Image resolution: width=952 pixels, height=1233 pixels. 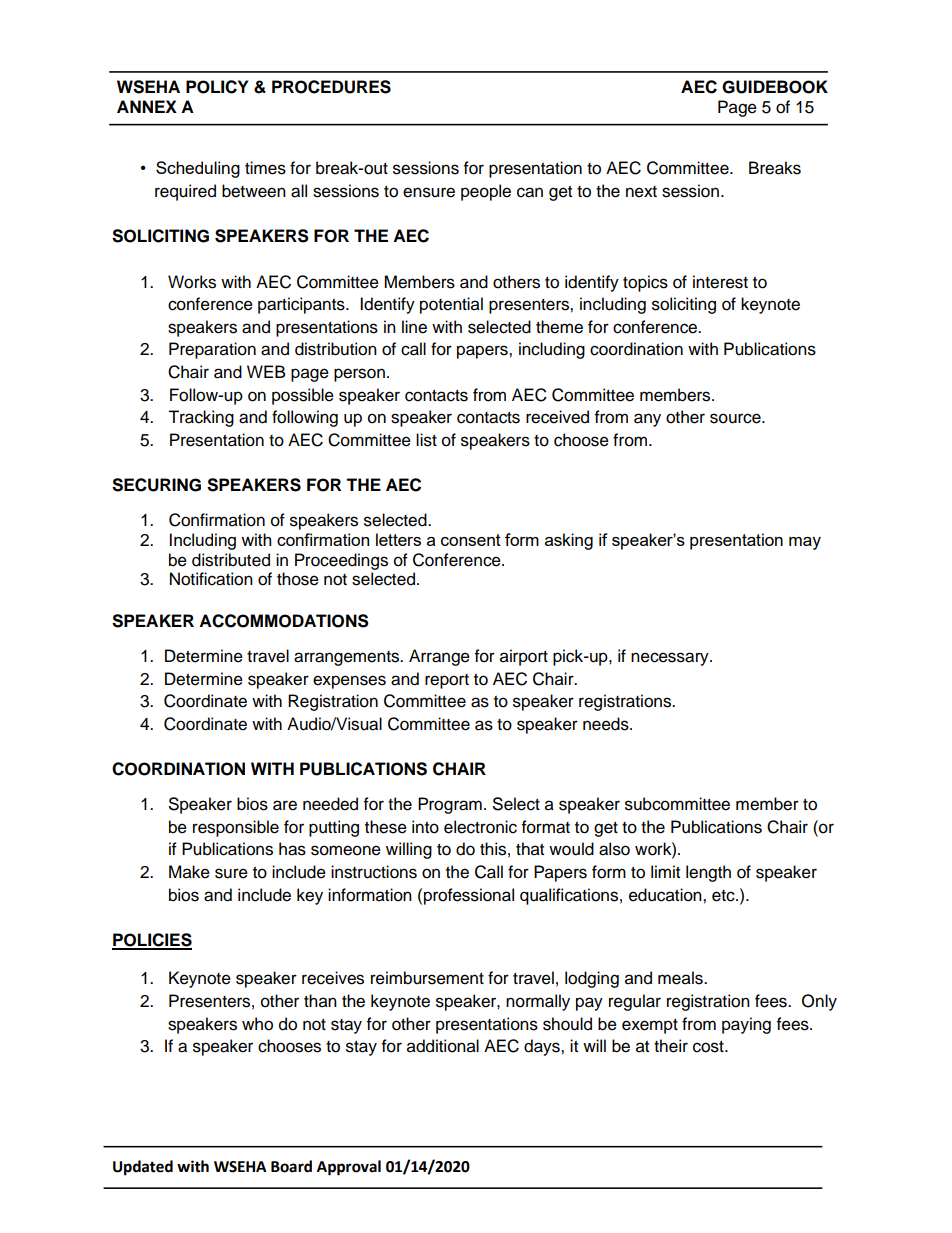 I want to click on necessary, so click(x=671, y=659).
